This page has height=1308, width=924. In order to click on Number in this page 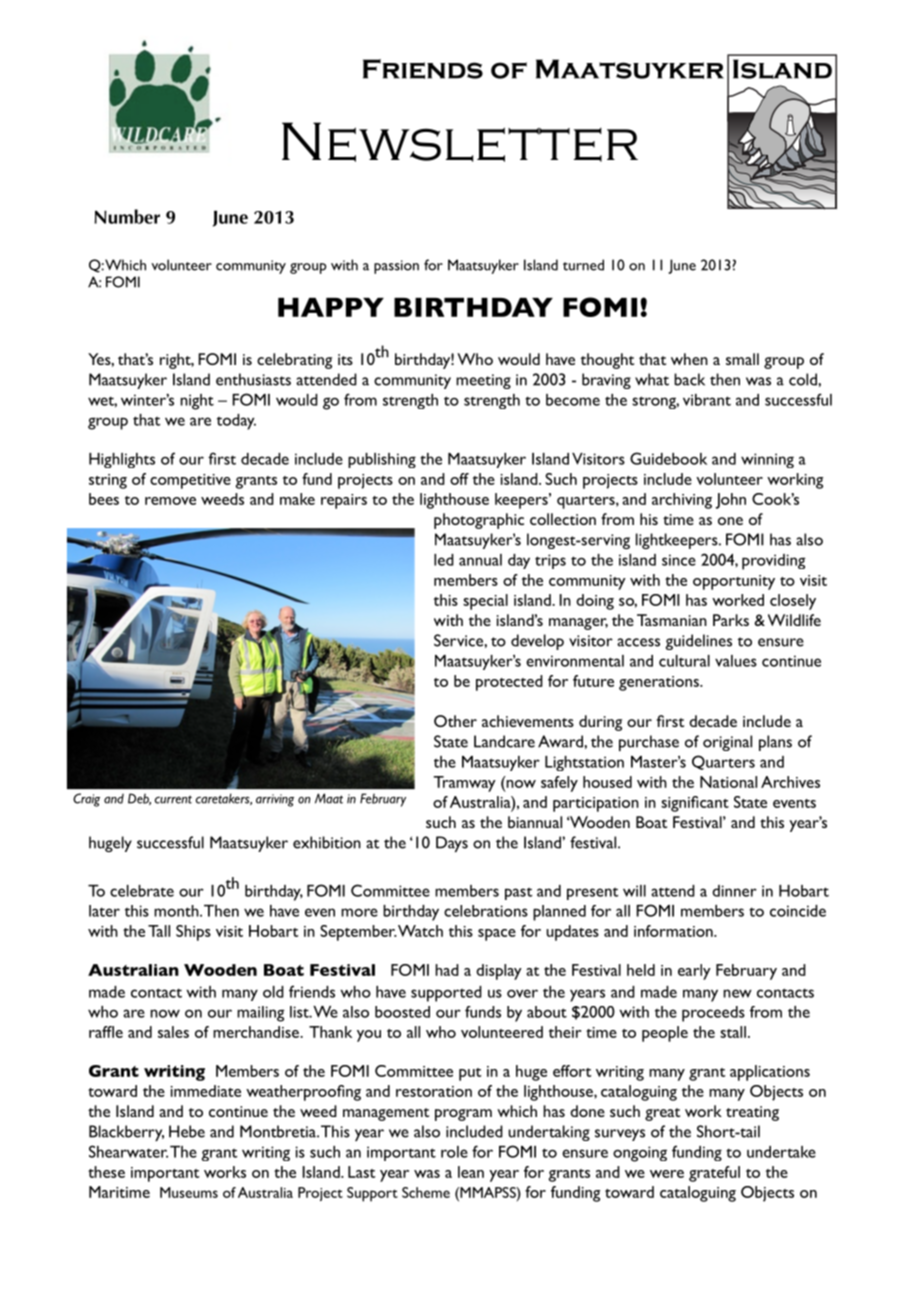, I will do `click(127, 216)`.
